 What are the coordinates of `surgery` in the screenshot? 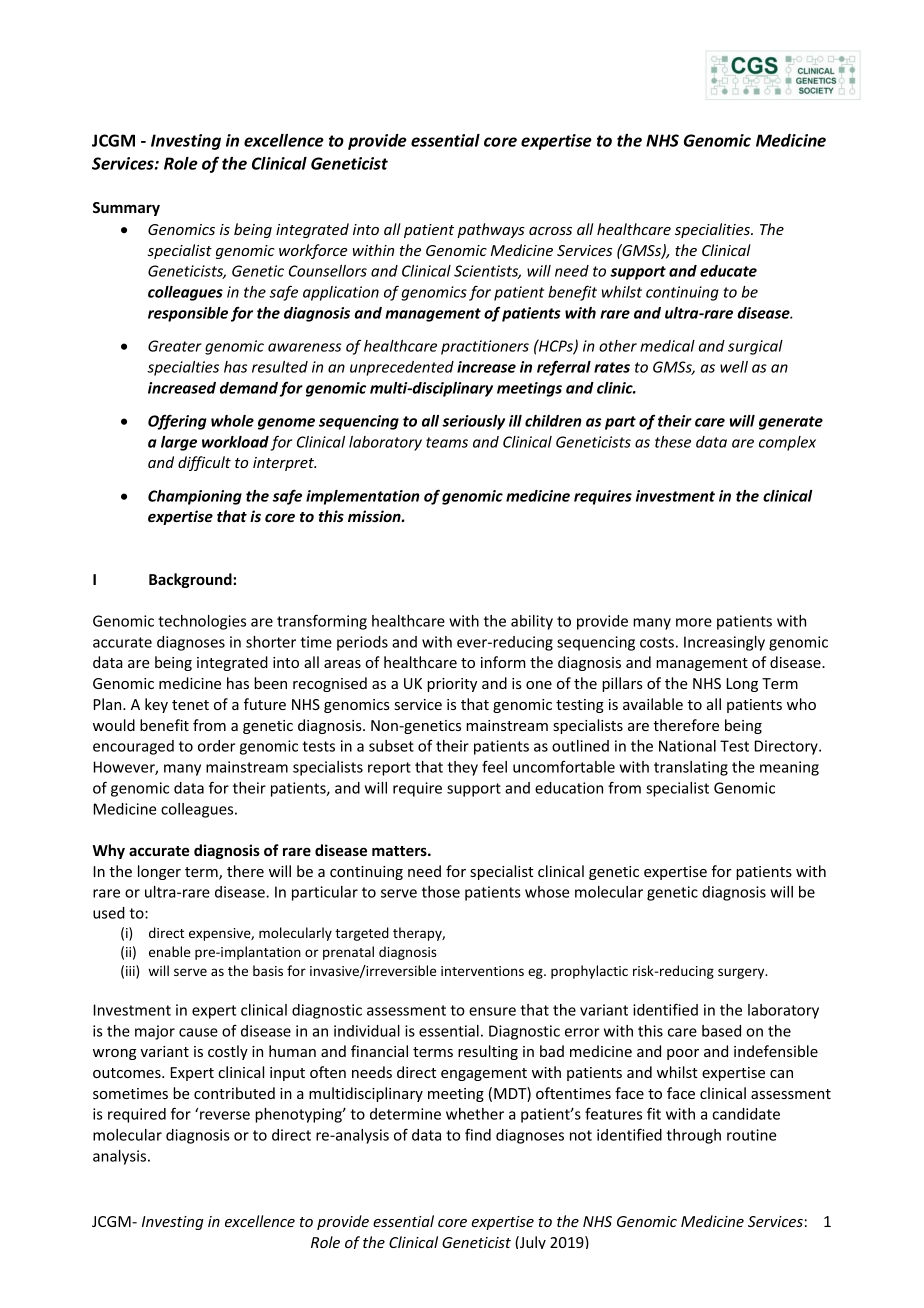 It's located at (742, 973).
